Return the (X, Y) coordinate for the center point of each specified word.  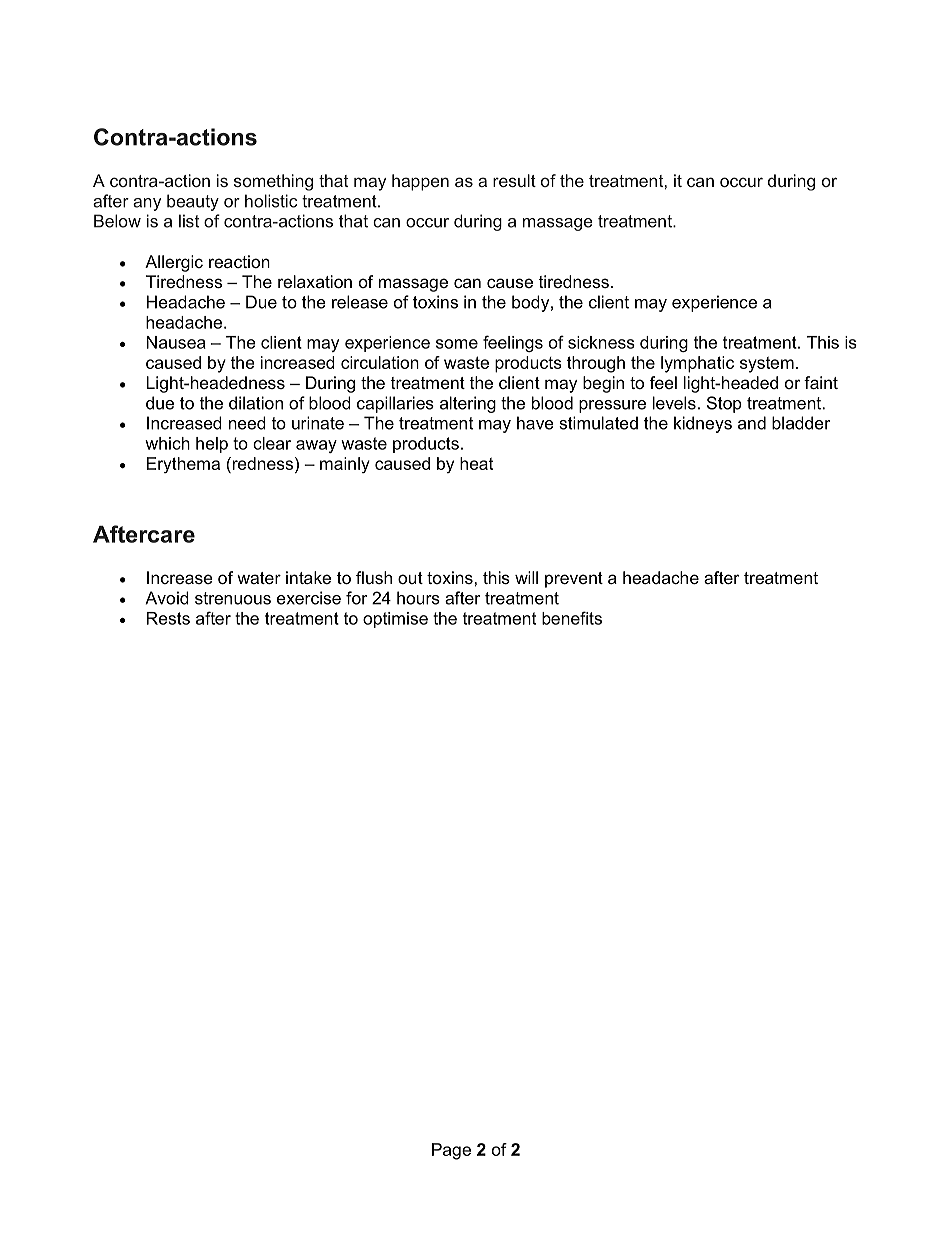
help (212, 445)
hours (418, 598)
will (526, 577)
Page (451, 1151)
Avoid (167, 598)
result (514, 180)
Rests (168, 618)
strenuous (233, 598)
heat (476, 463)
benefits (572, 618)
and (752, 423)
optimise (395, 620)
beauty (193, 202)
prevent (574, 580)
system (767, 365)
